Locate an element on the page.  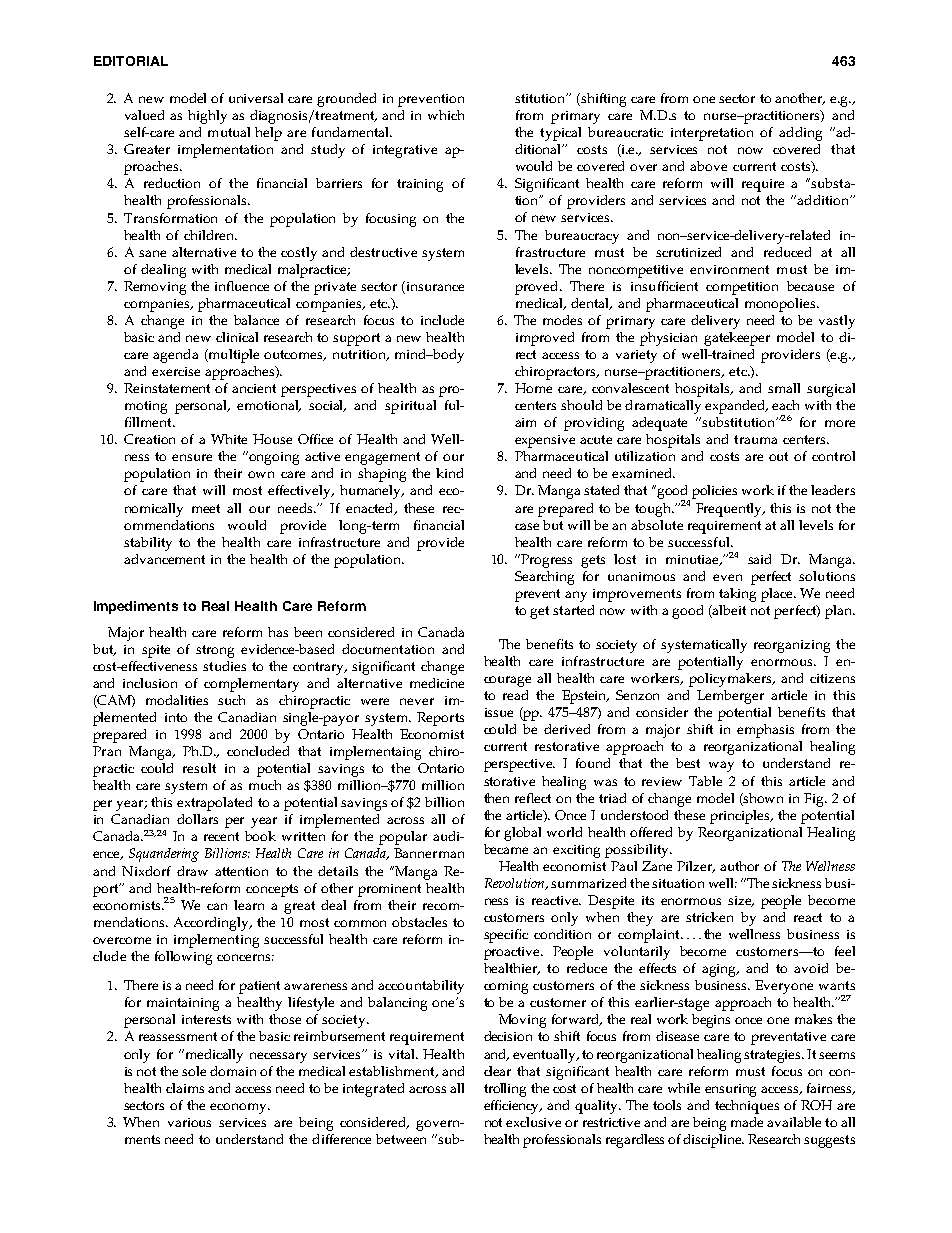
advancement is located at coordinates (164, 559).
